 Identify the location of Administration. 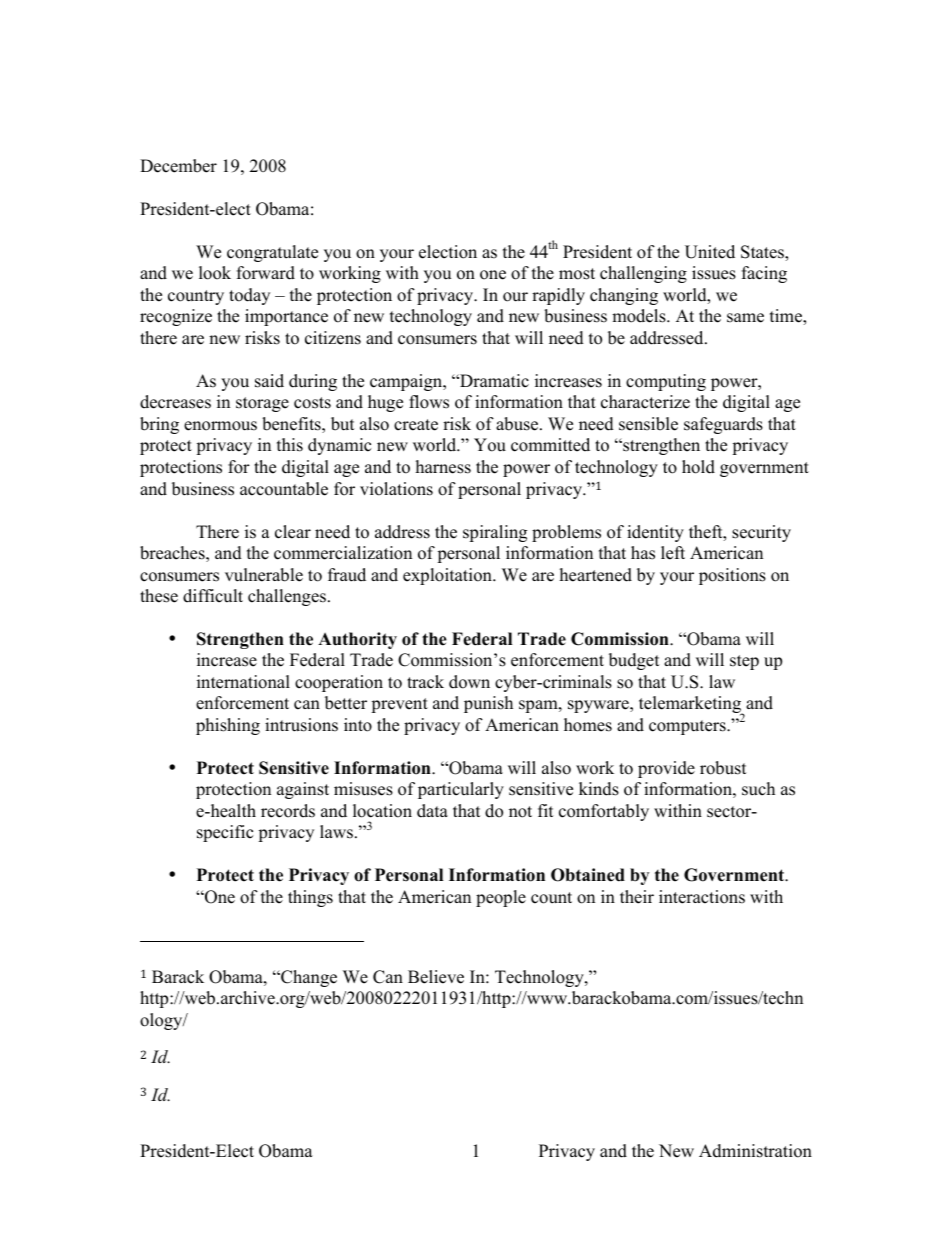
(755, 1151).
